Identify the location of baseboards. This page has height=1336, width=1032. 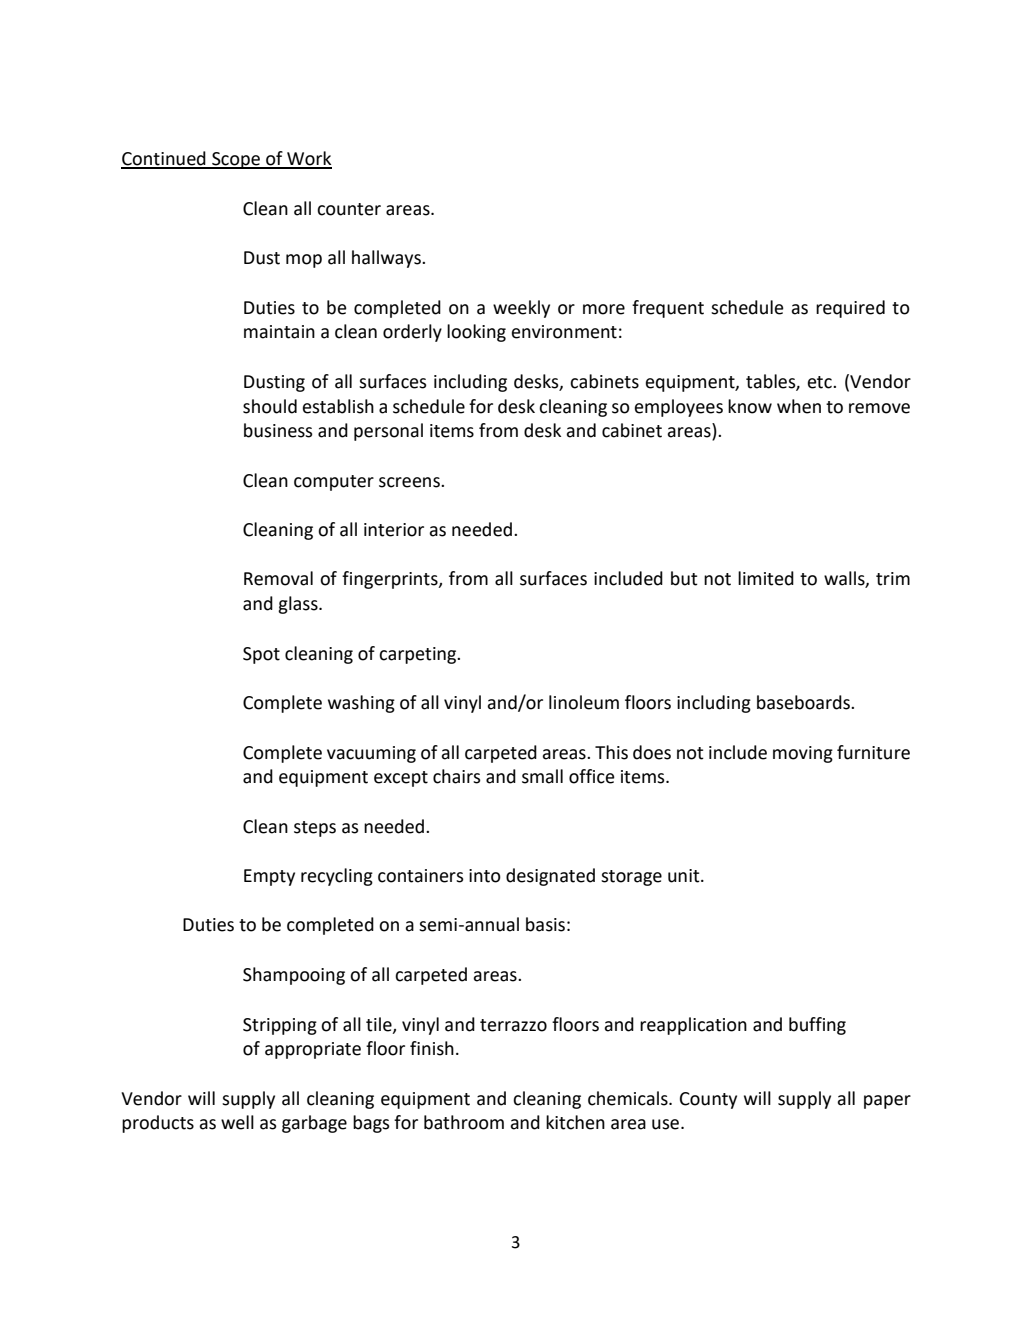
(804, 702).
